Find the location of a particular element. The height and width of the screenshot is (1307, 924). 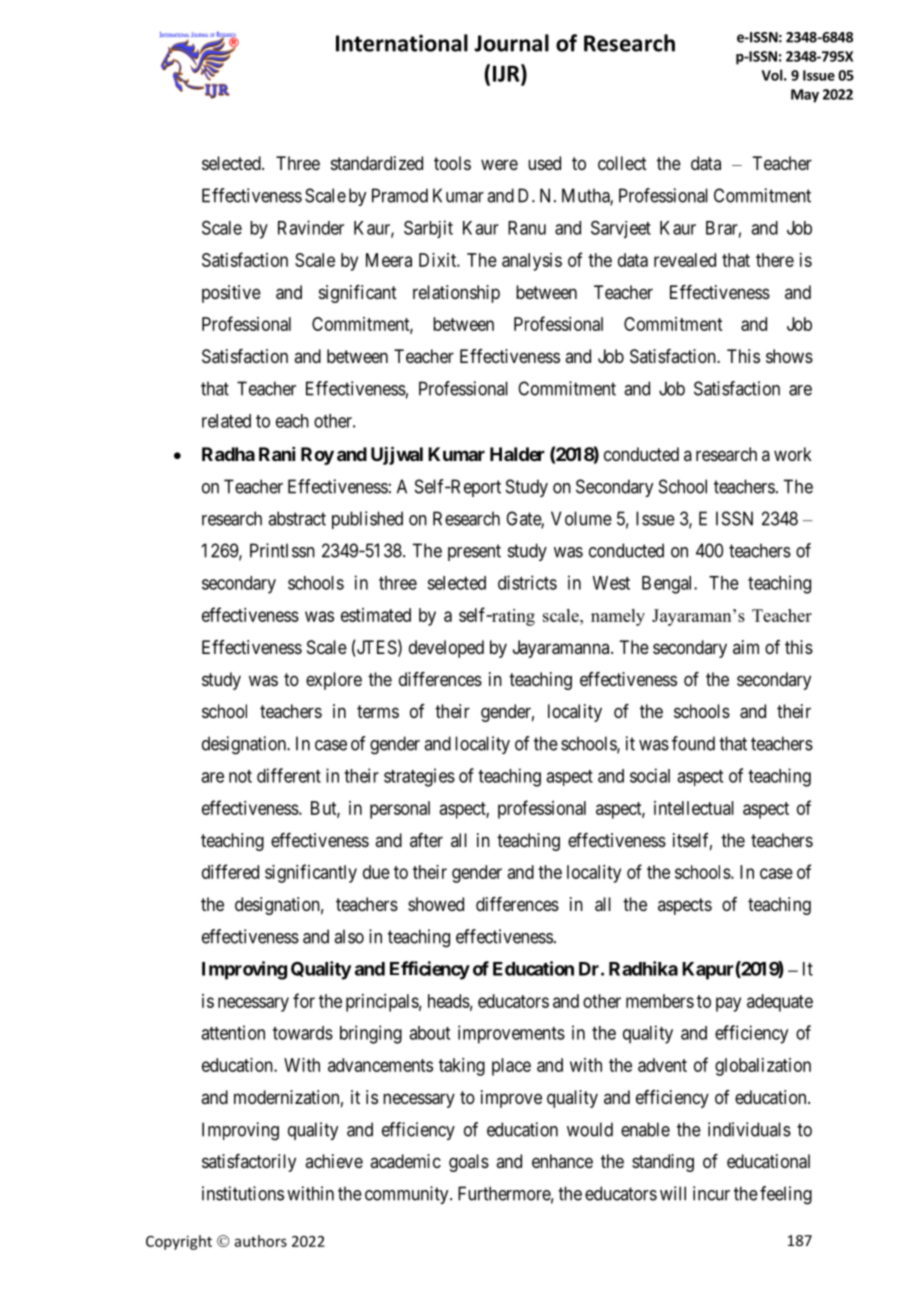

Journal is located at coordinates (511, 43).
